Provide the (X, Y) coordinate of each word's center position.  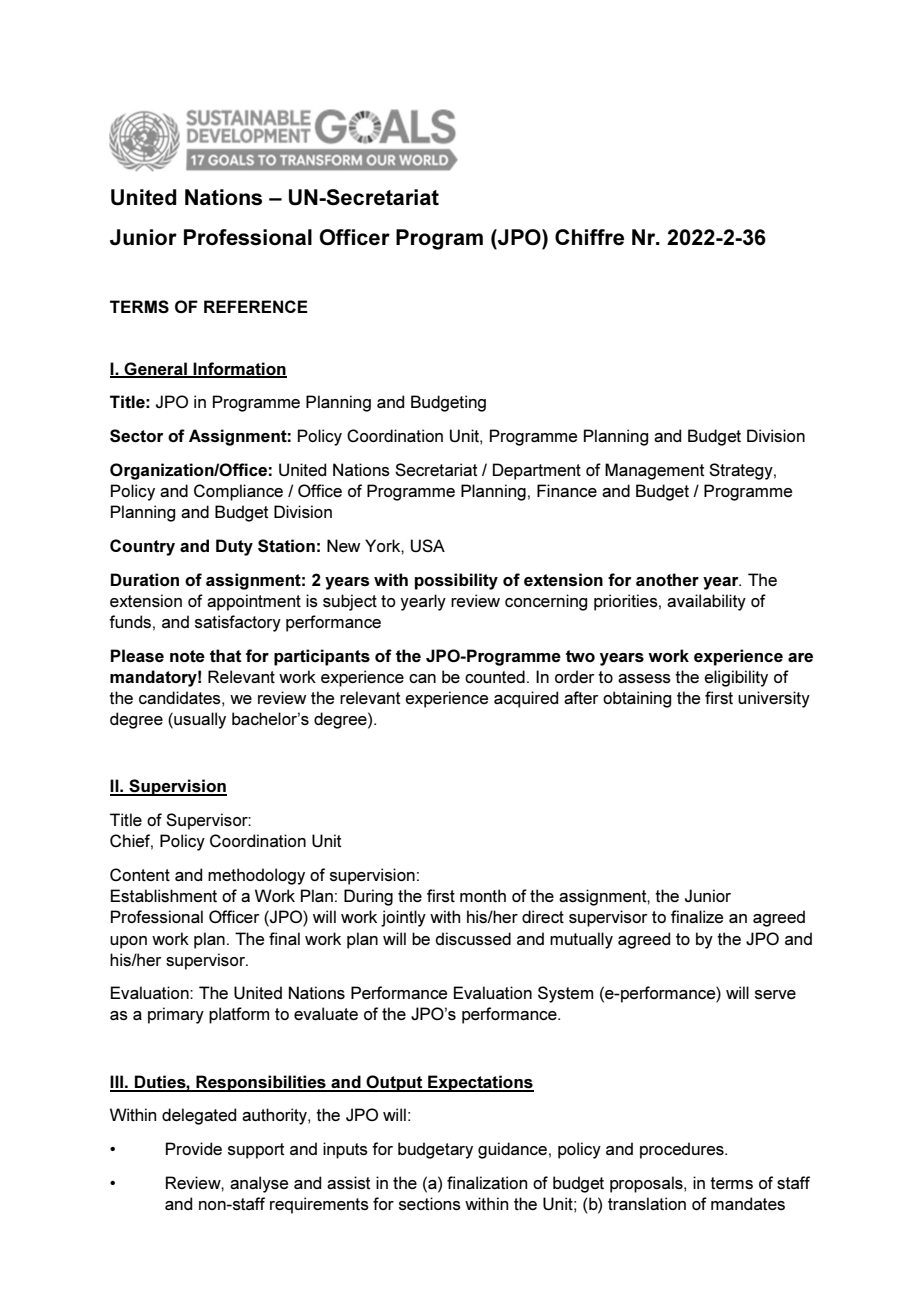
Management (654, 471)
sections (430, 1203)
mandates (748, 1203)
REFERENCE (256, 306)
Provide (194, 1148)
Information (239, 369)
